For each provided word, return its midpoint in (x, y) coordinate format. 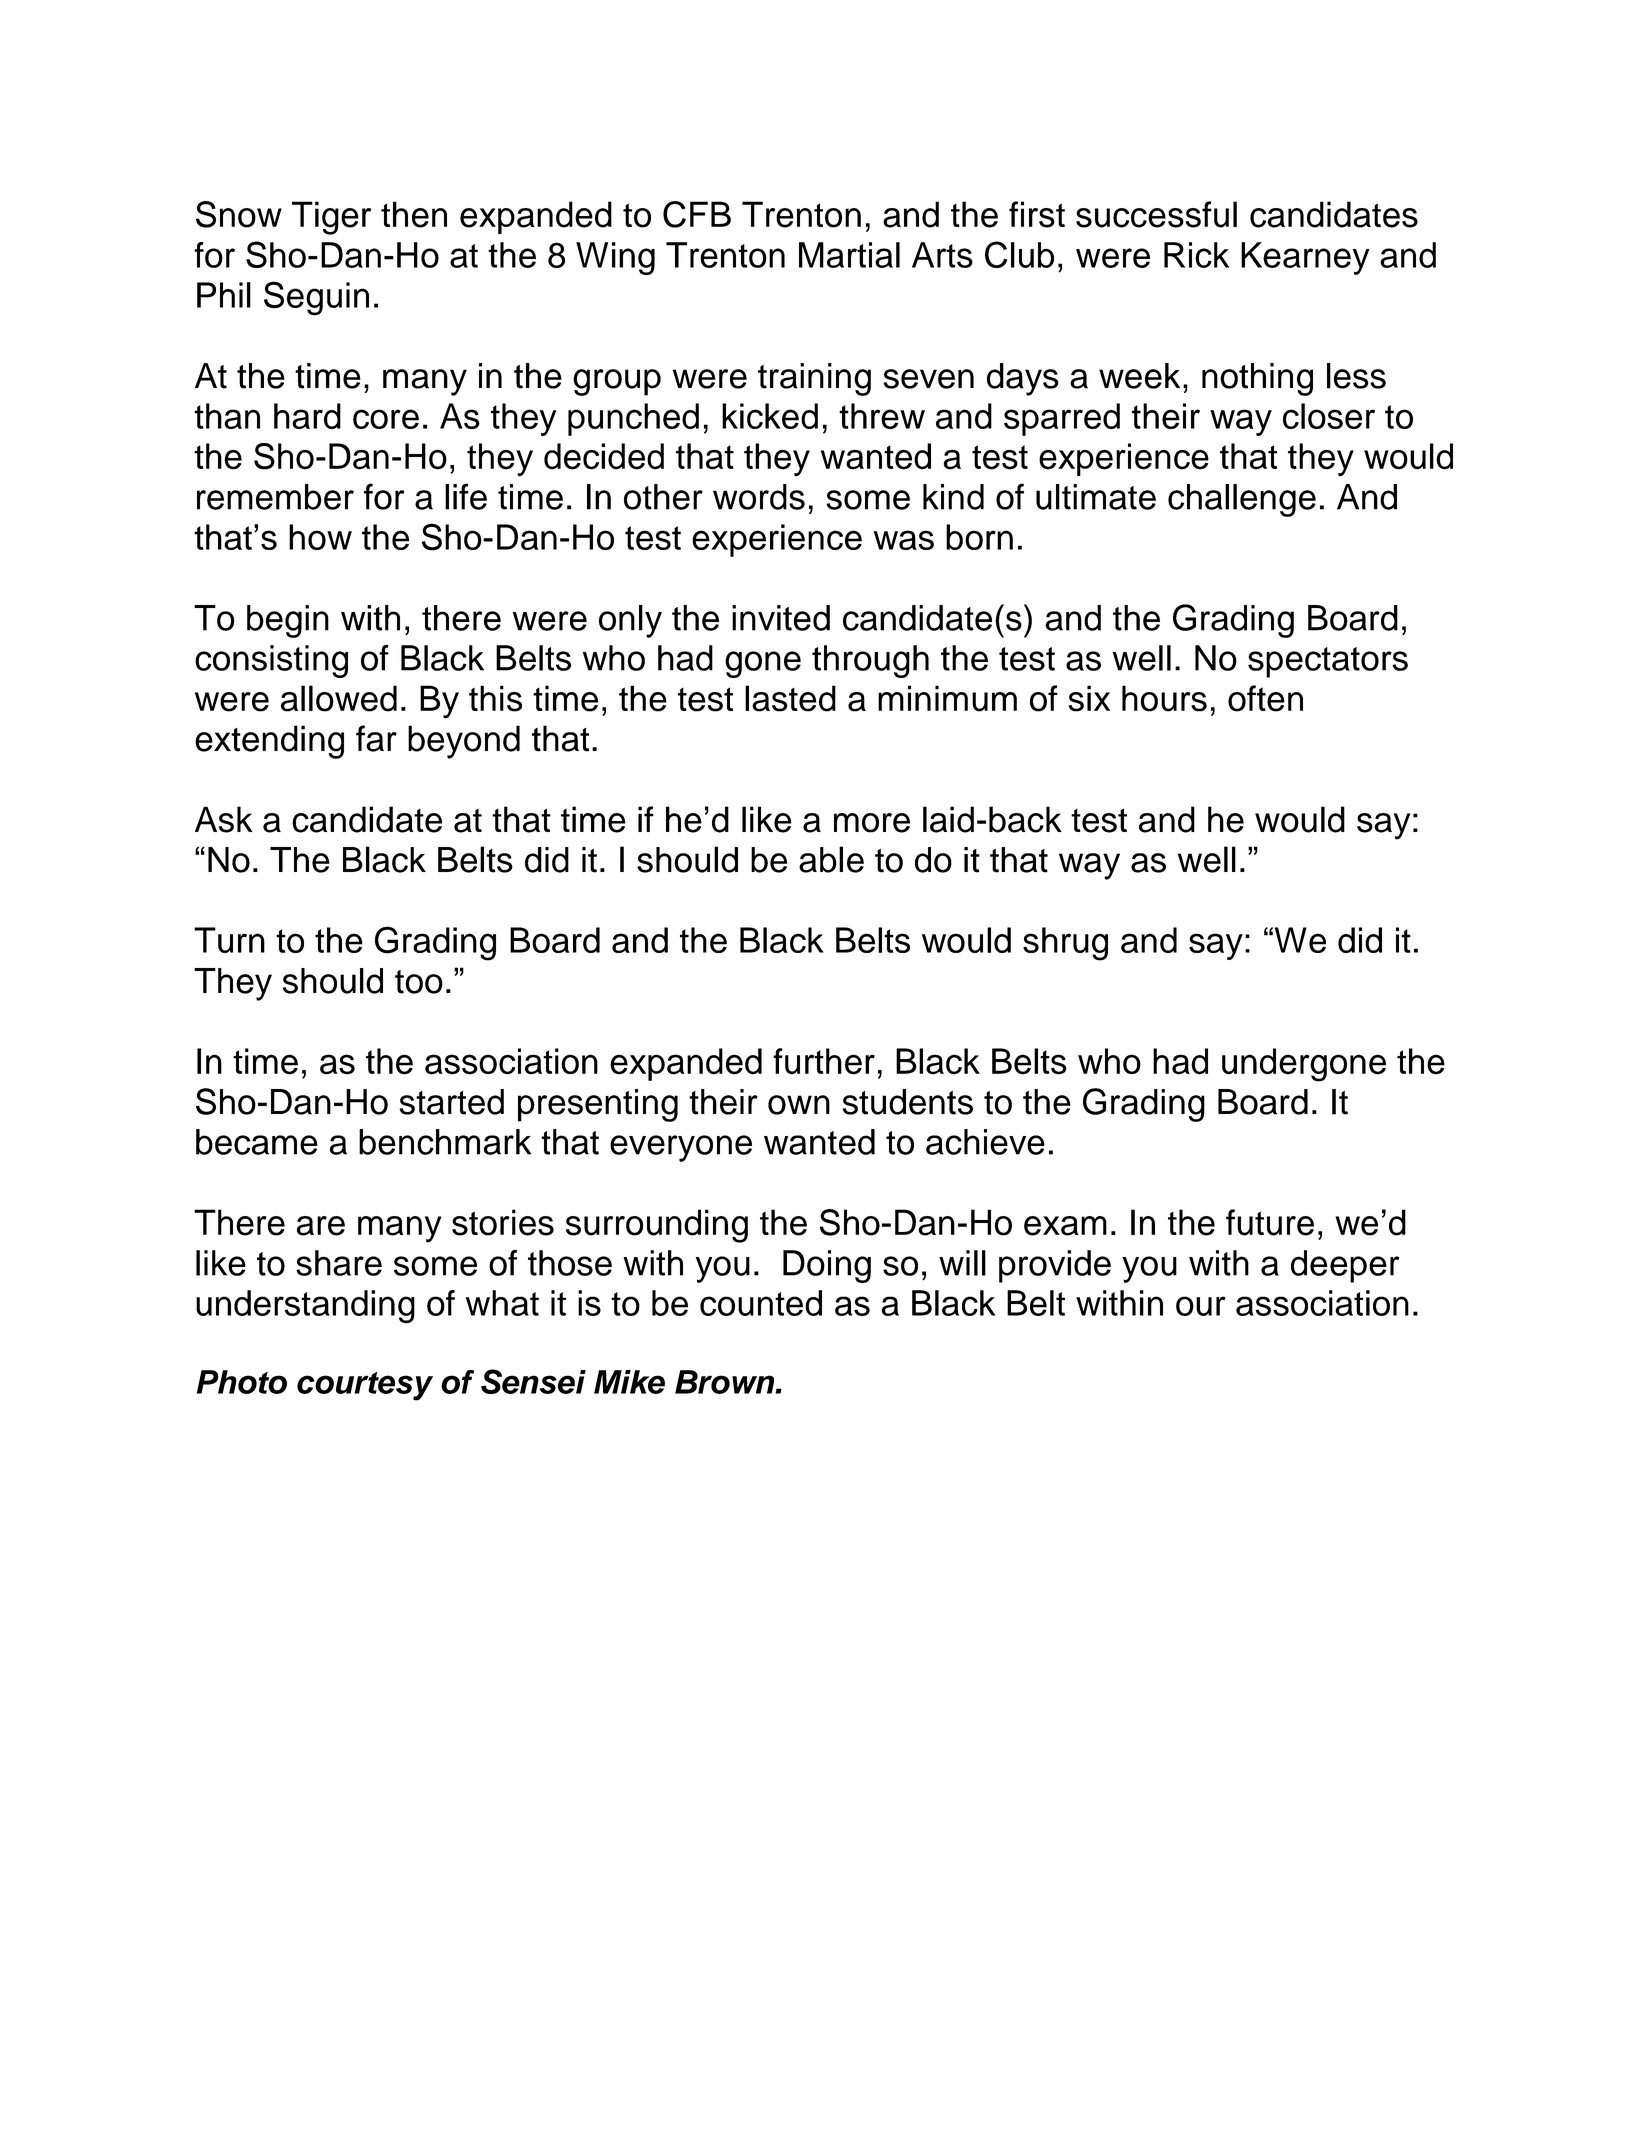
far (376, 738)
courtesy (365, 1386)
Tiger (331, 218)
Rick (1196, 255)
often (1265, 698)
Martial (849, 255)
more (872, 823)
